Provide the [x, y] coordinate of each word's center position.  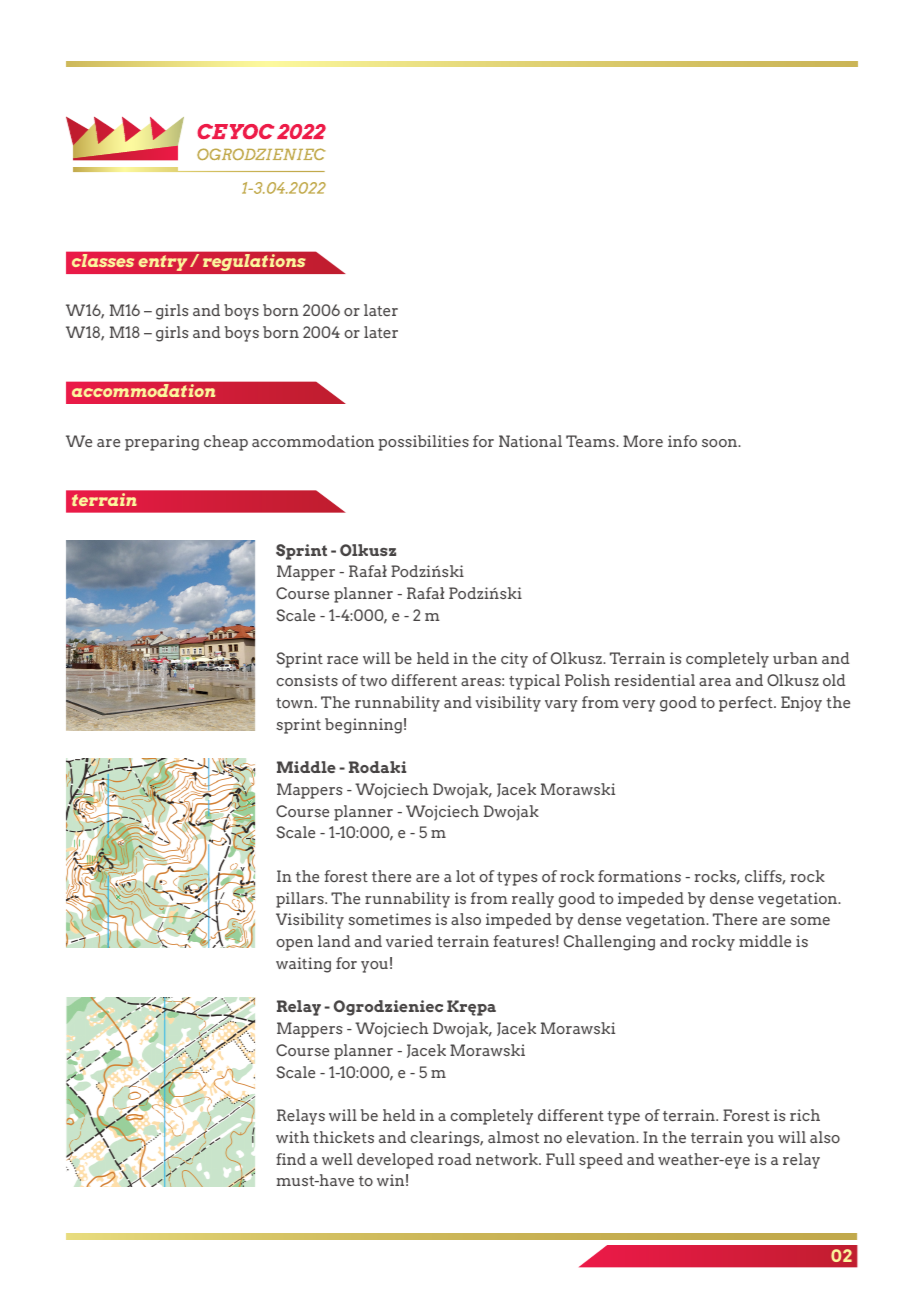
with [292, 1137]
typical [534, 682]
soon [720, 443]
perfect [747, 704]
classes [103, 260]
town [296, 703]
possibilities [424, 443]
